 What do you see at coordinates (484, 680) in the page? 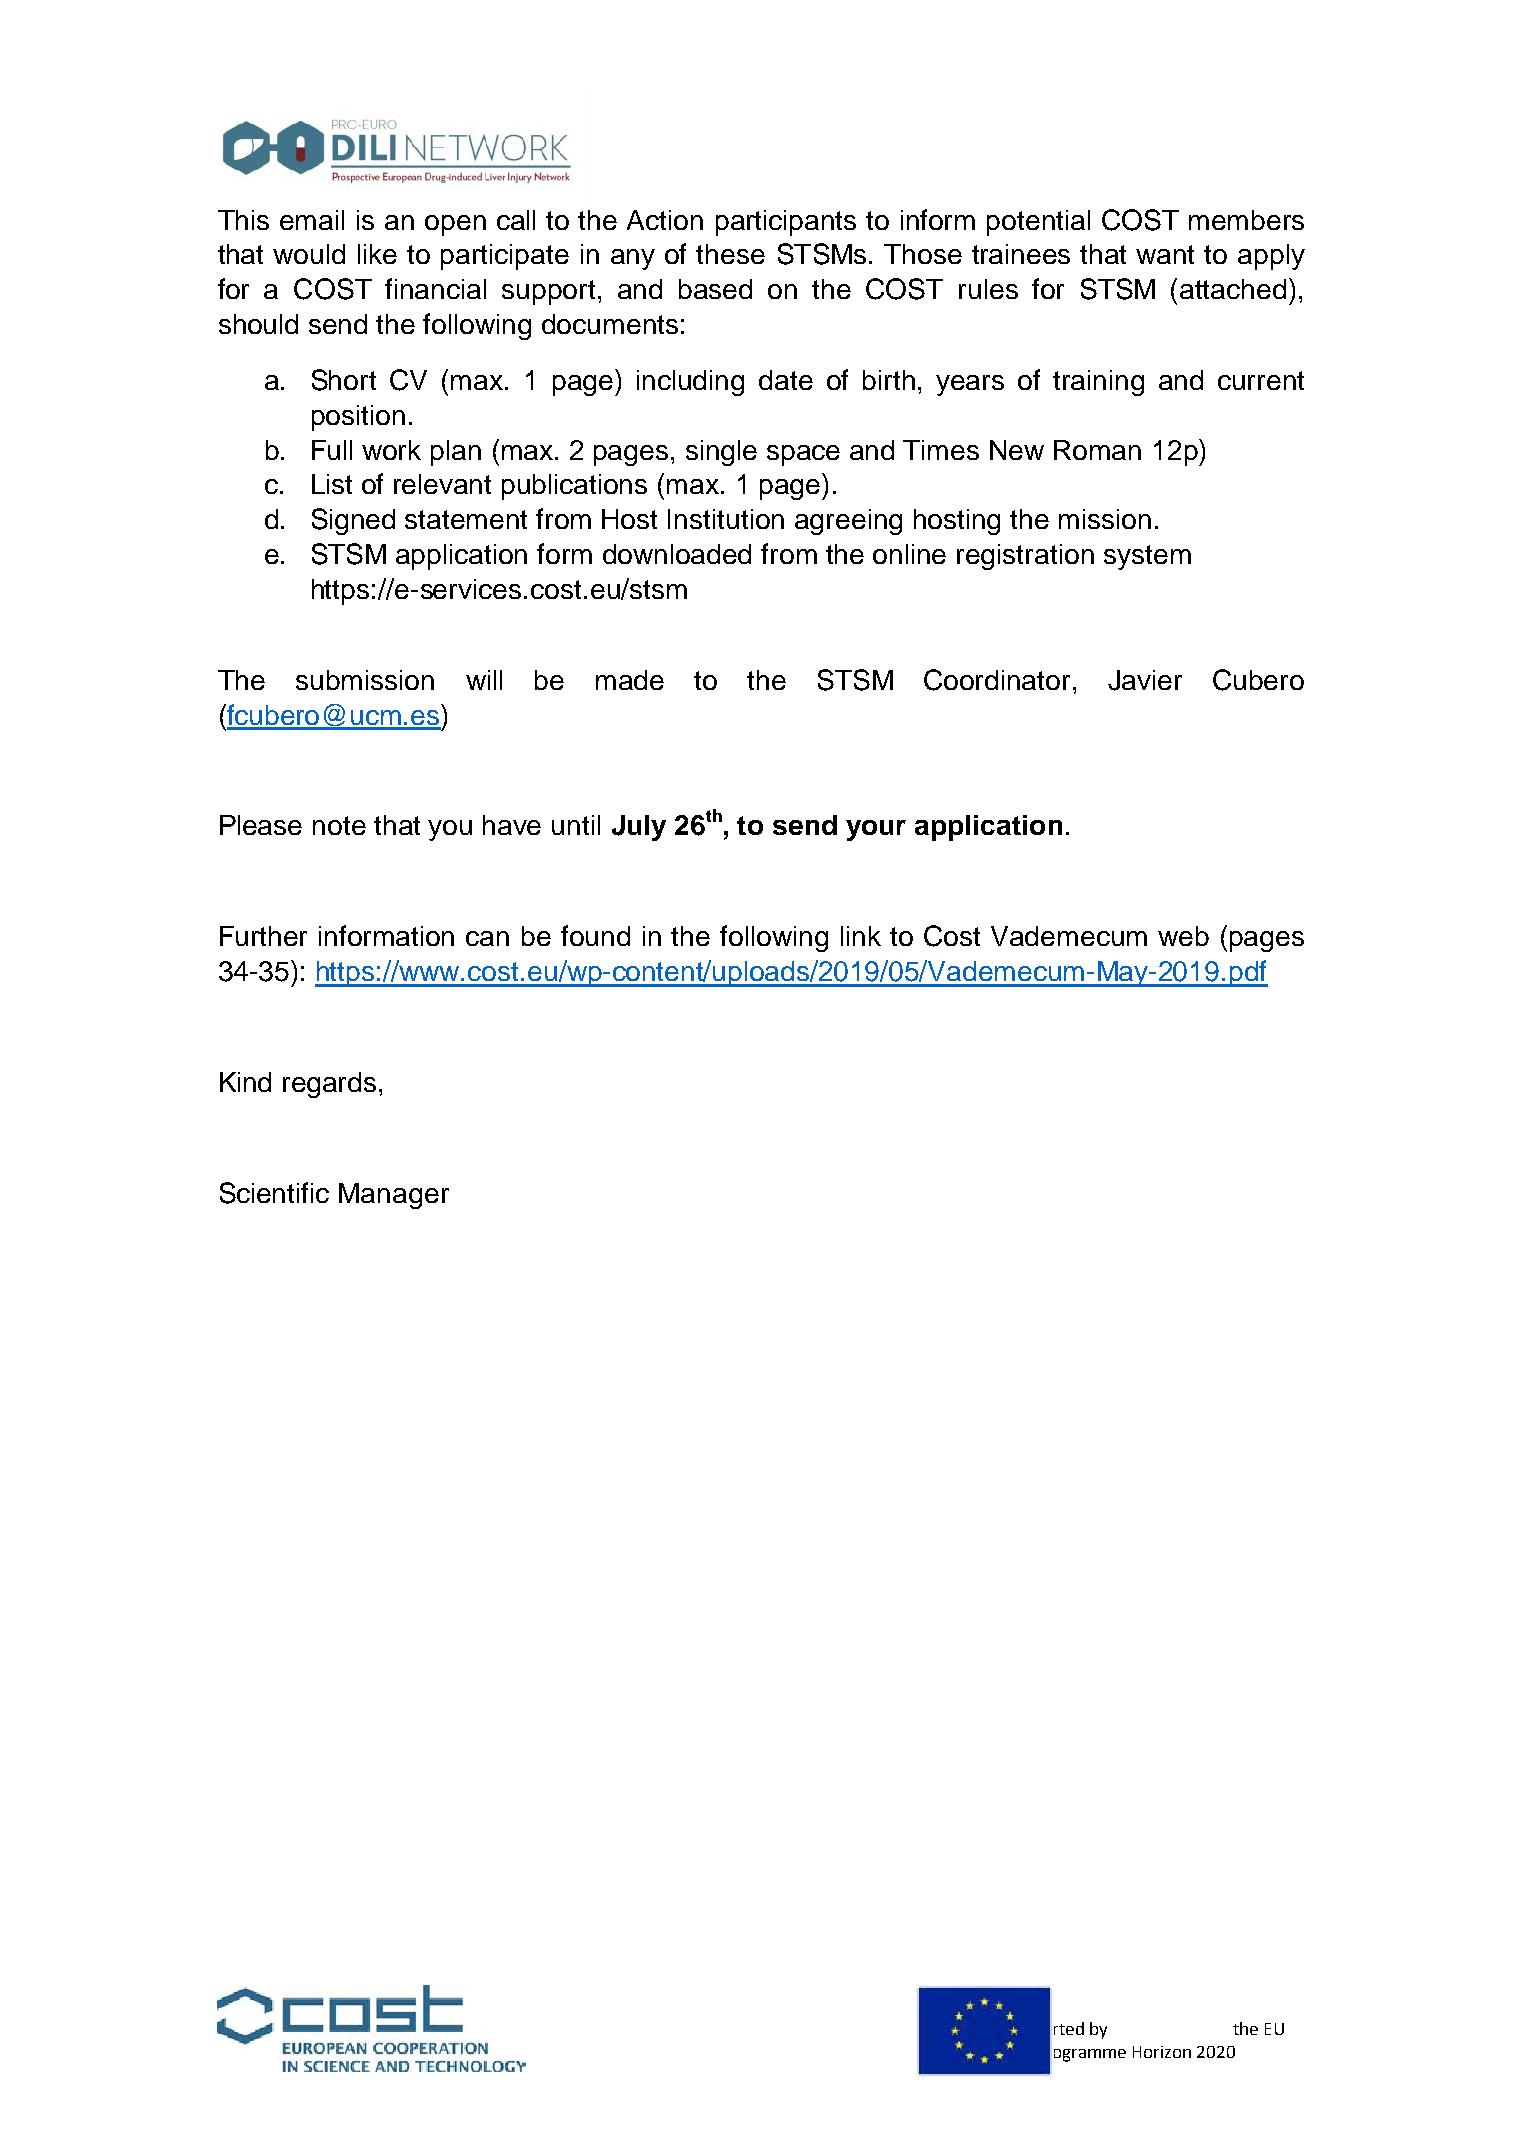
I see `will` at bounding box center [484, 680].
